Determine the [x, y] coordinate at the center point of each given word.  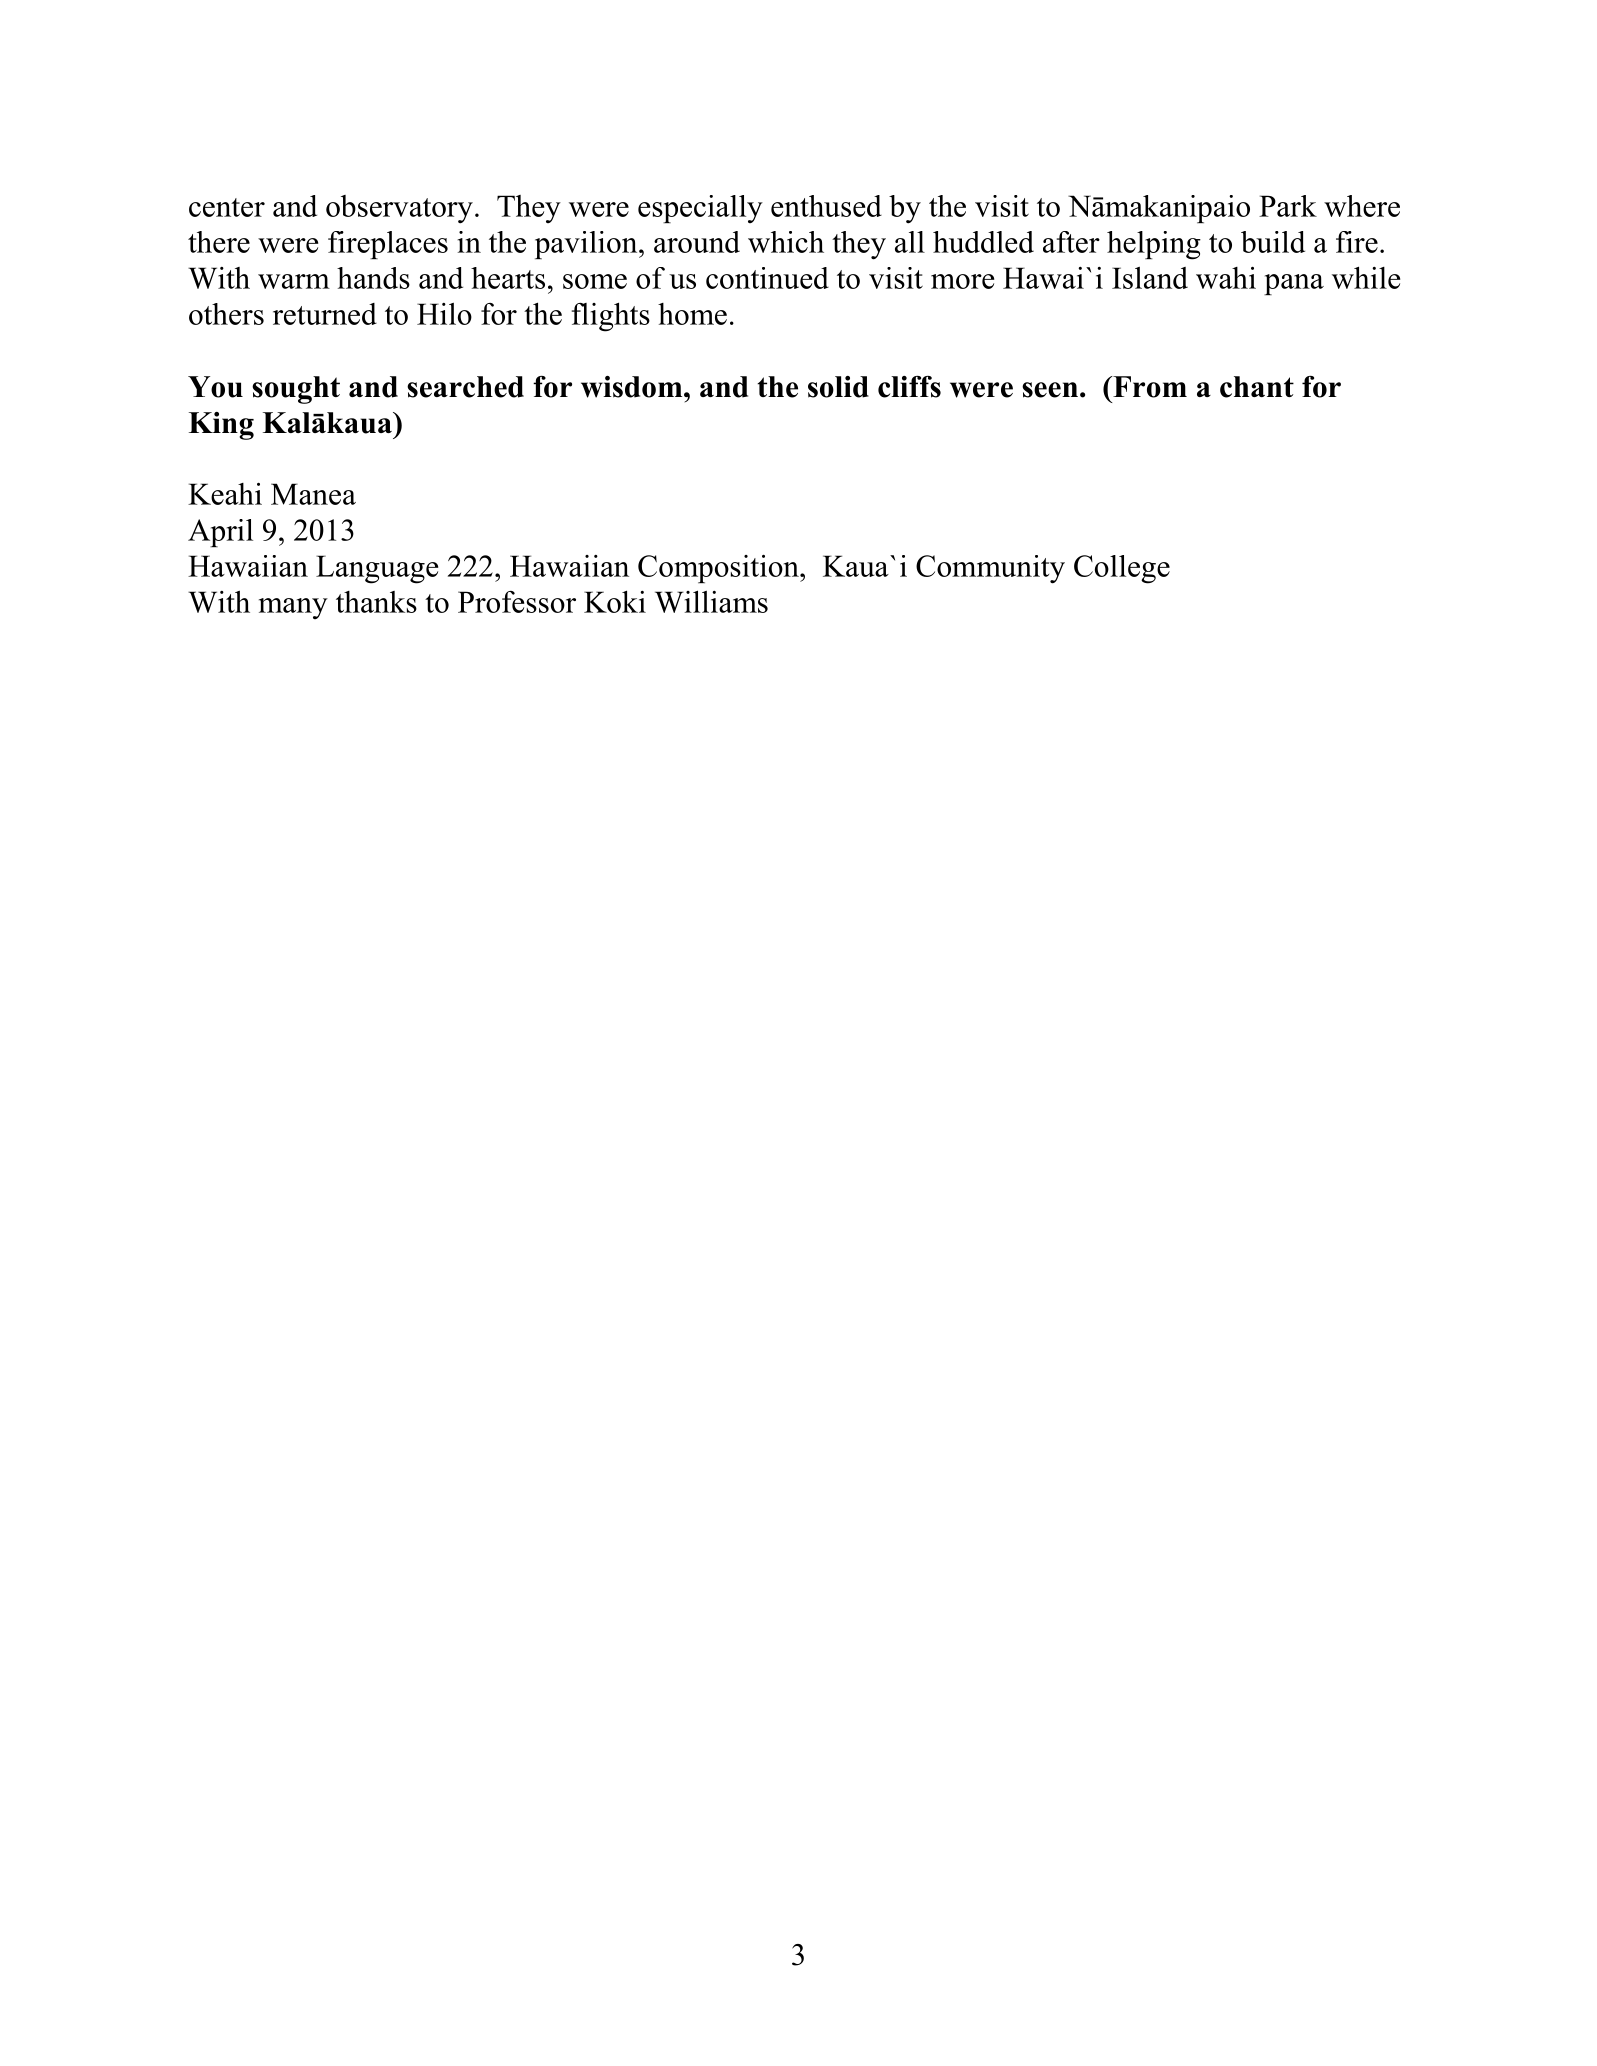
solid [838, 387]
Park [1288, 206]
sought [296, 390]
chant [1257, 387]
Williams [711, 601]
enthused [826, 206]
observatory [399, 209]
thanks [376, 602]
